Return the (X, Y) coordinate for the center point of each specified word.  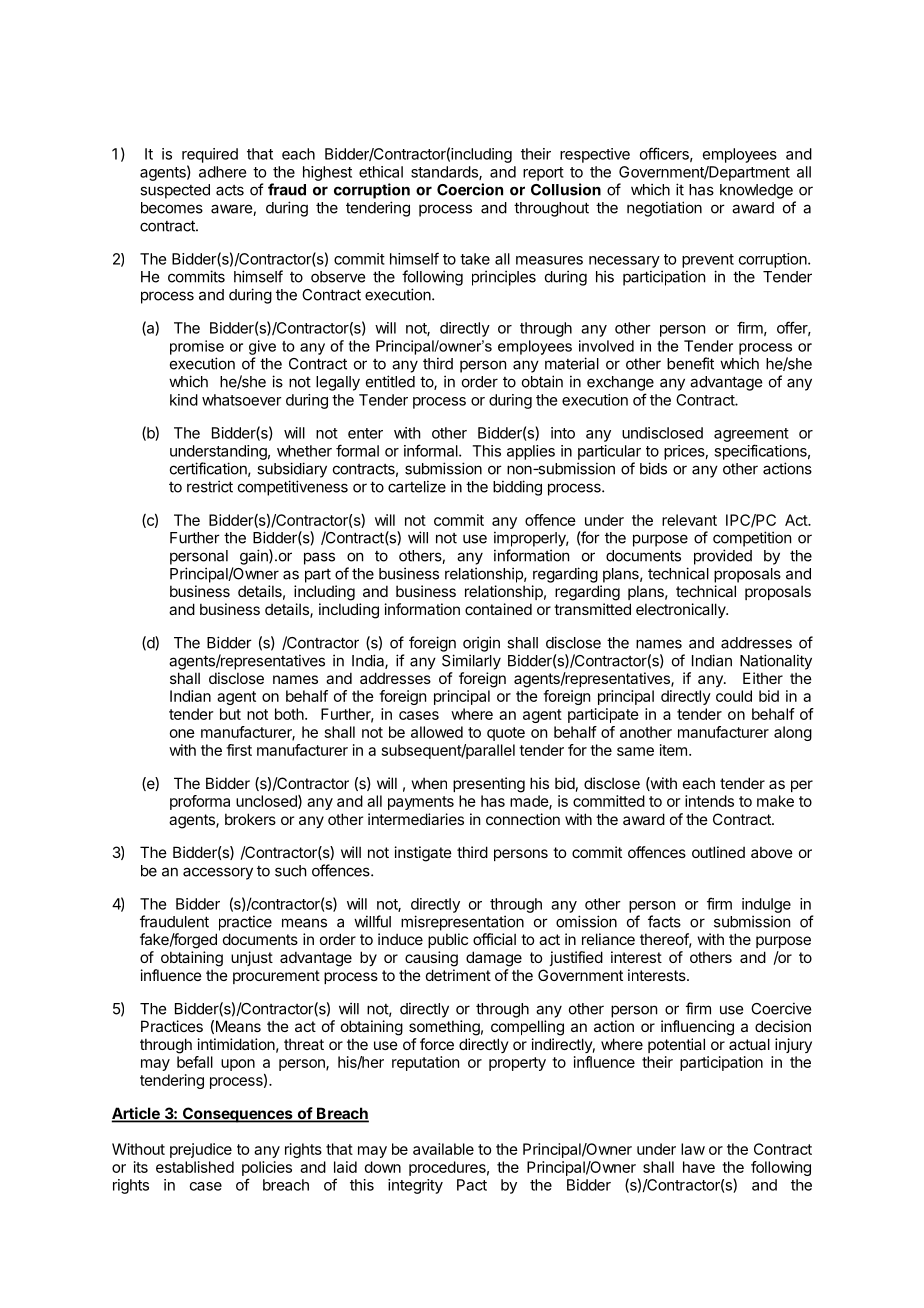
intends (709, 801)
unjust (252, 958)
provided (723, 557)
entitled (390, 381)
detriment (458, 975)
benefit (690, 363)
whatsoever (242, 400)
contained (498, 609)
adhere (222, 172)
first (239, 750)
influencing (697, 1028)
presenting (489, 785)
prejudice (201, 1150)
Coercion (470, 189)
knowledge (756, 191)
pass (319, 558)
